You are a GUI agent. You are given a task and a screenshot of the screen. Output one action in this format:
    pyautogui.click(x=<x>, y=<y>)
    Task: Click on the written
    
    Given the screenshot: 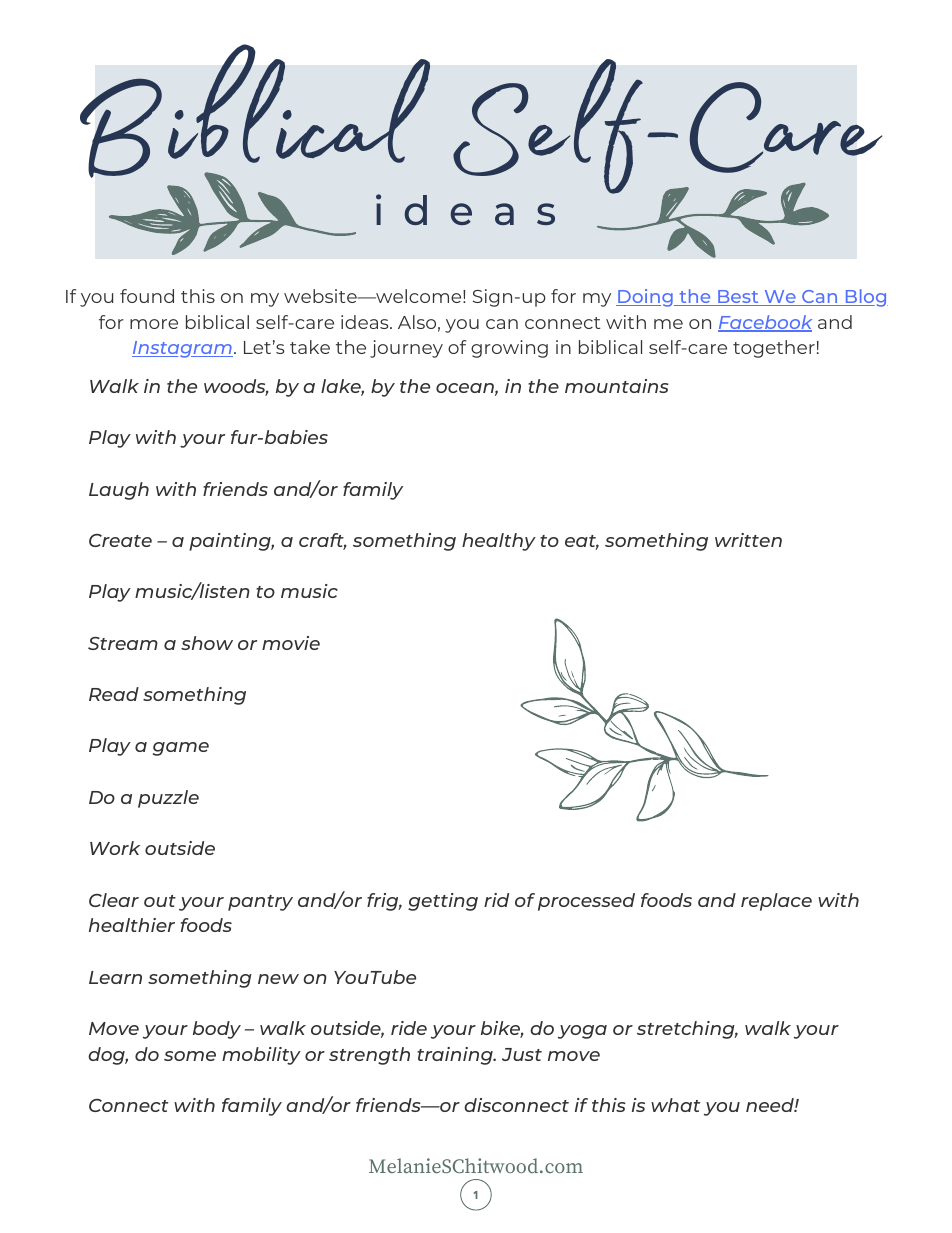 What is the action you would take?
    pyautogui.click(x=748, y=540)
